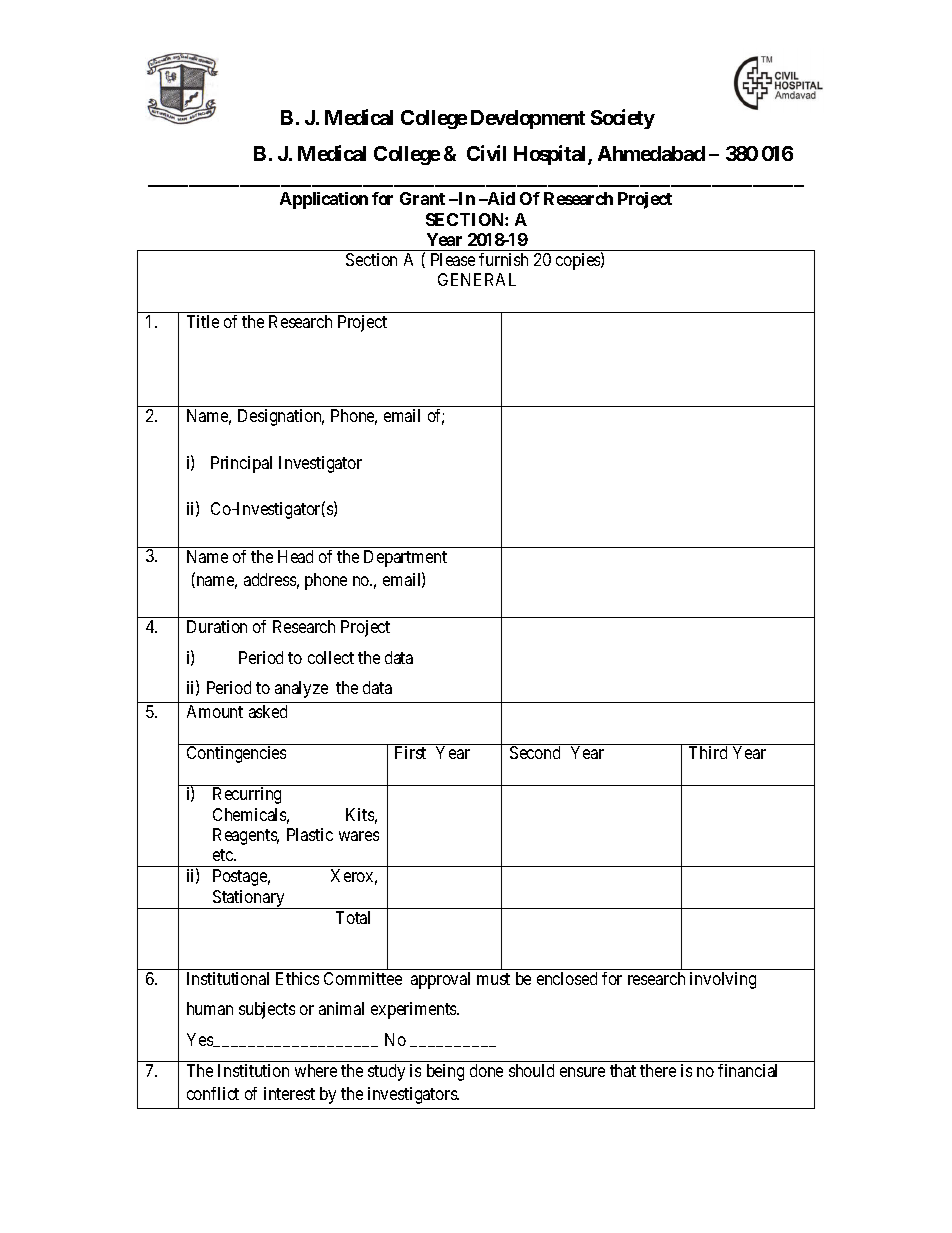 Image resolution: width=952 pixels, height=1233 pixels. I want to click on there, so click(658, 1070).
